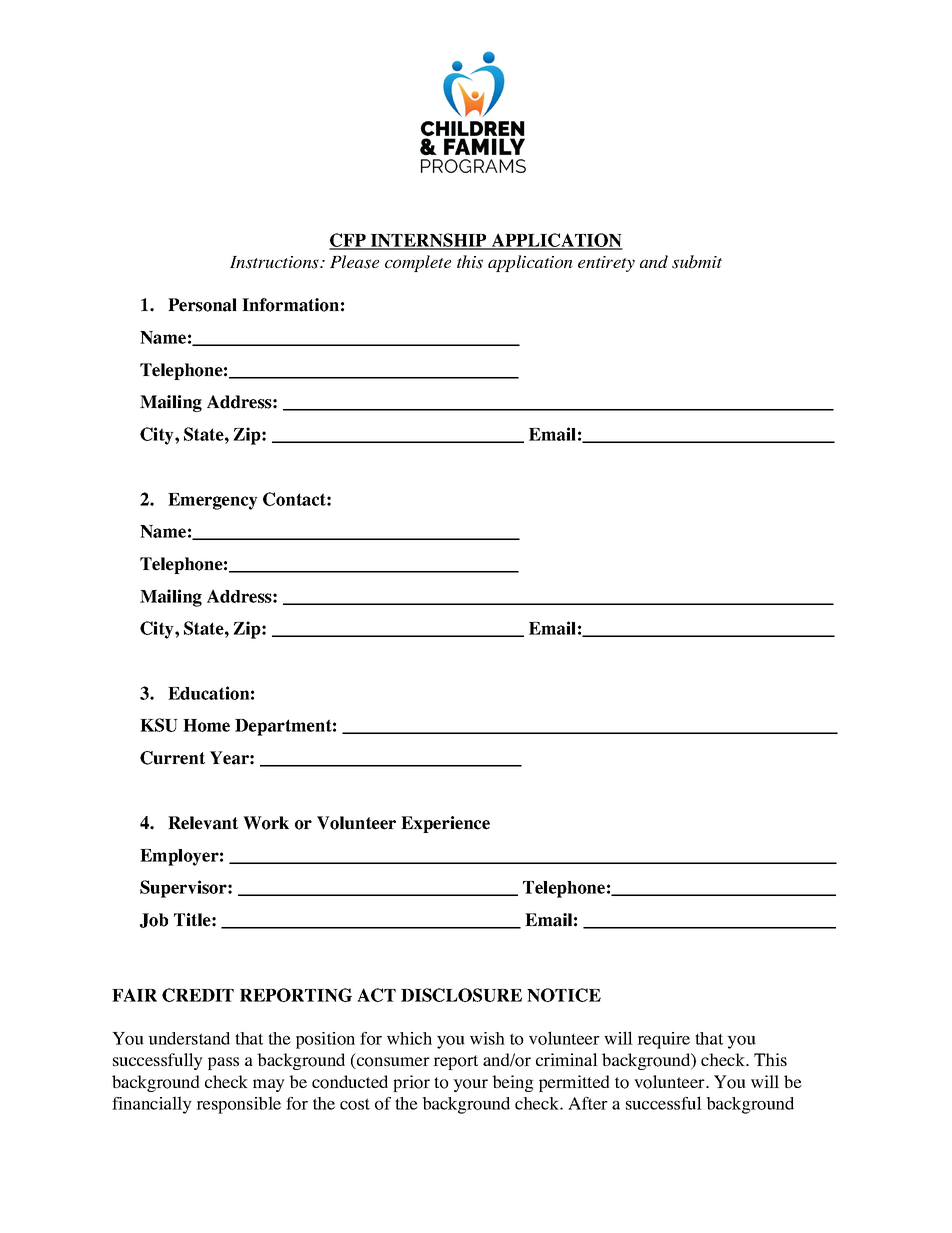 This image has width=952, height=1233. I want to click on Experience, so click(445, 824).
